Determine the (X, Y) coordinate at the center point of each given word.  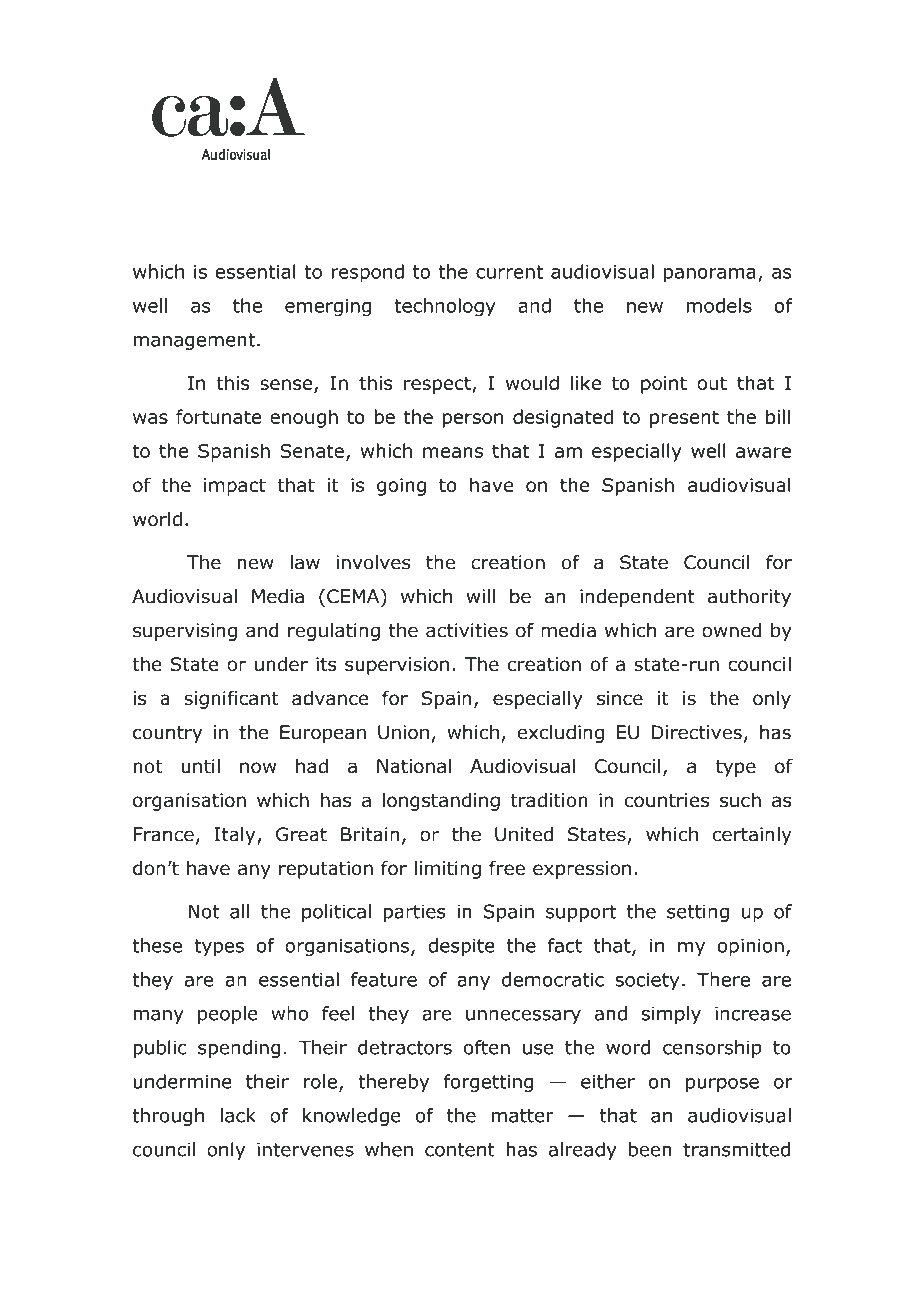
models (719, 305)
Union (403, 732)
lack (238, 1115)
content (460, 1150)
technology (445, 307)
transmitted (736, 1149)
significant (231, 699)
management (194, 342)
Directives (697, 732)
